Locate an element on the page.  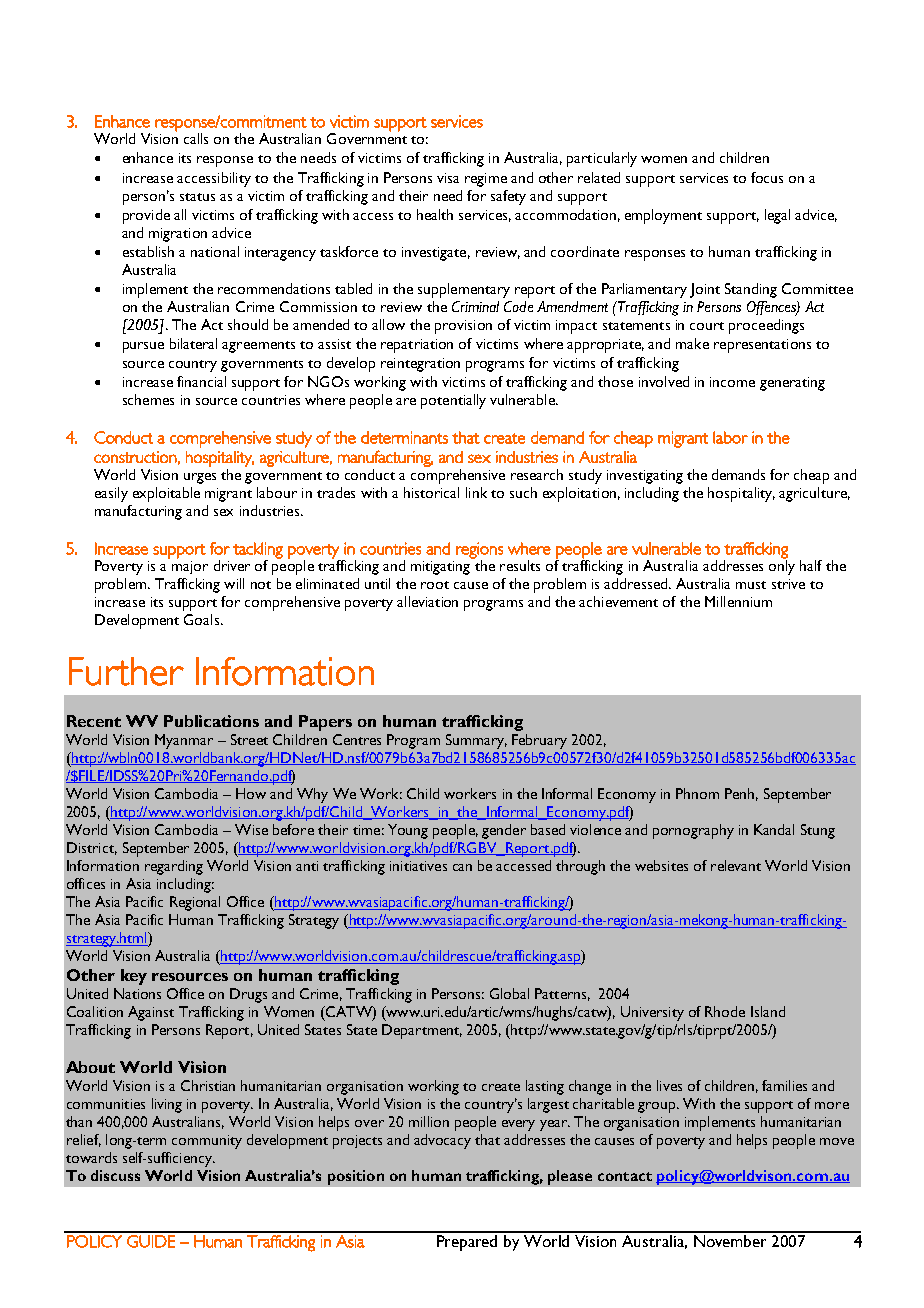
visa is located at coordinates (448, 178).
